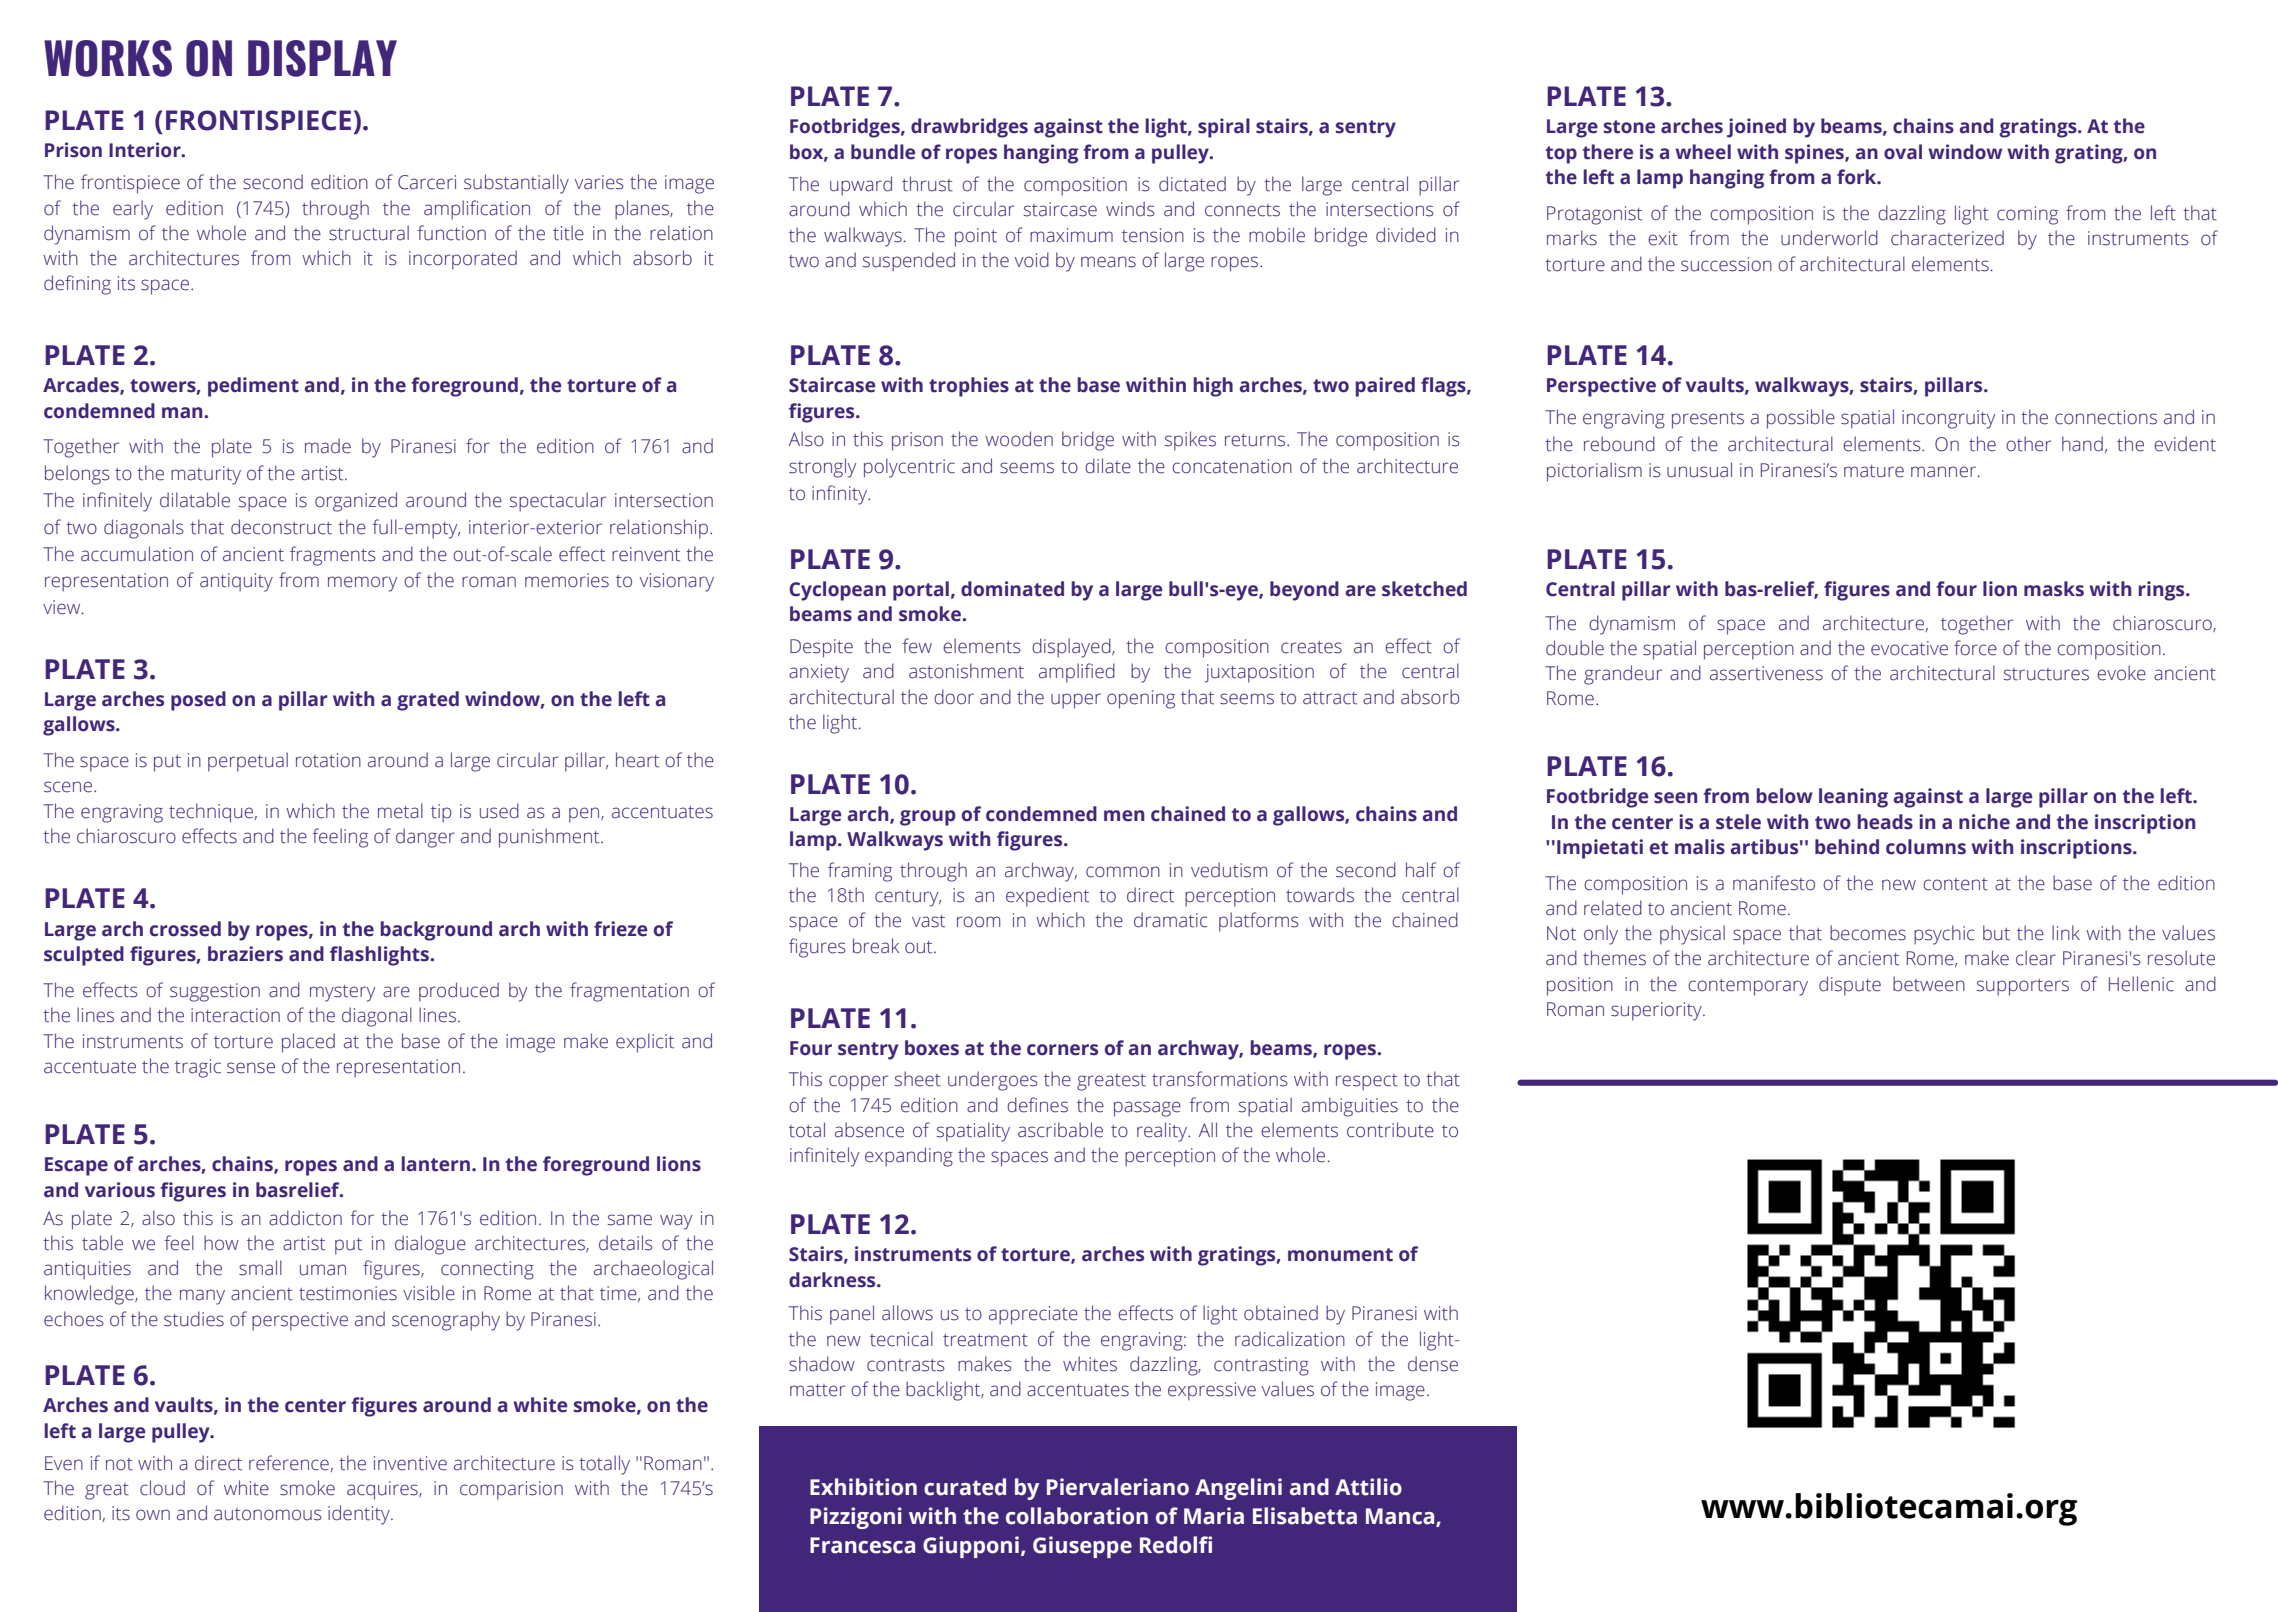 Image resolution: width=2278 pixels, height=1612 pixels. Describe the element at coordinates (333, 556) in the screenshot. I see `fragments` at that location.
